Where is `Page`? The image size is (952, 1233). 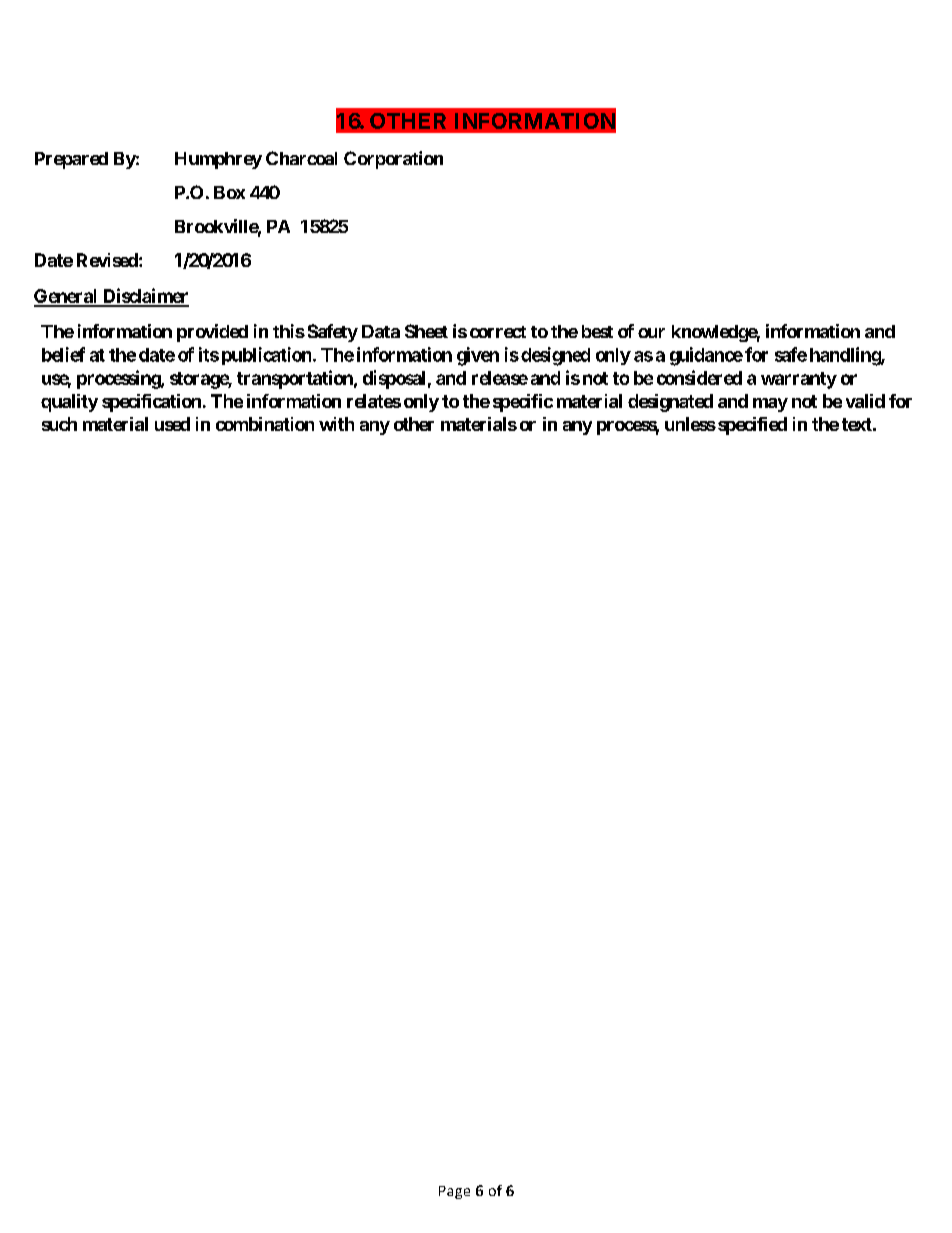 Page is located at coordinates (454, 1192).
